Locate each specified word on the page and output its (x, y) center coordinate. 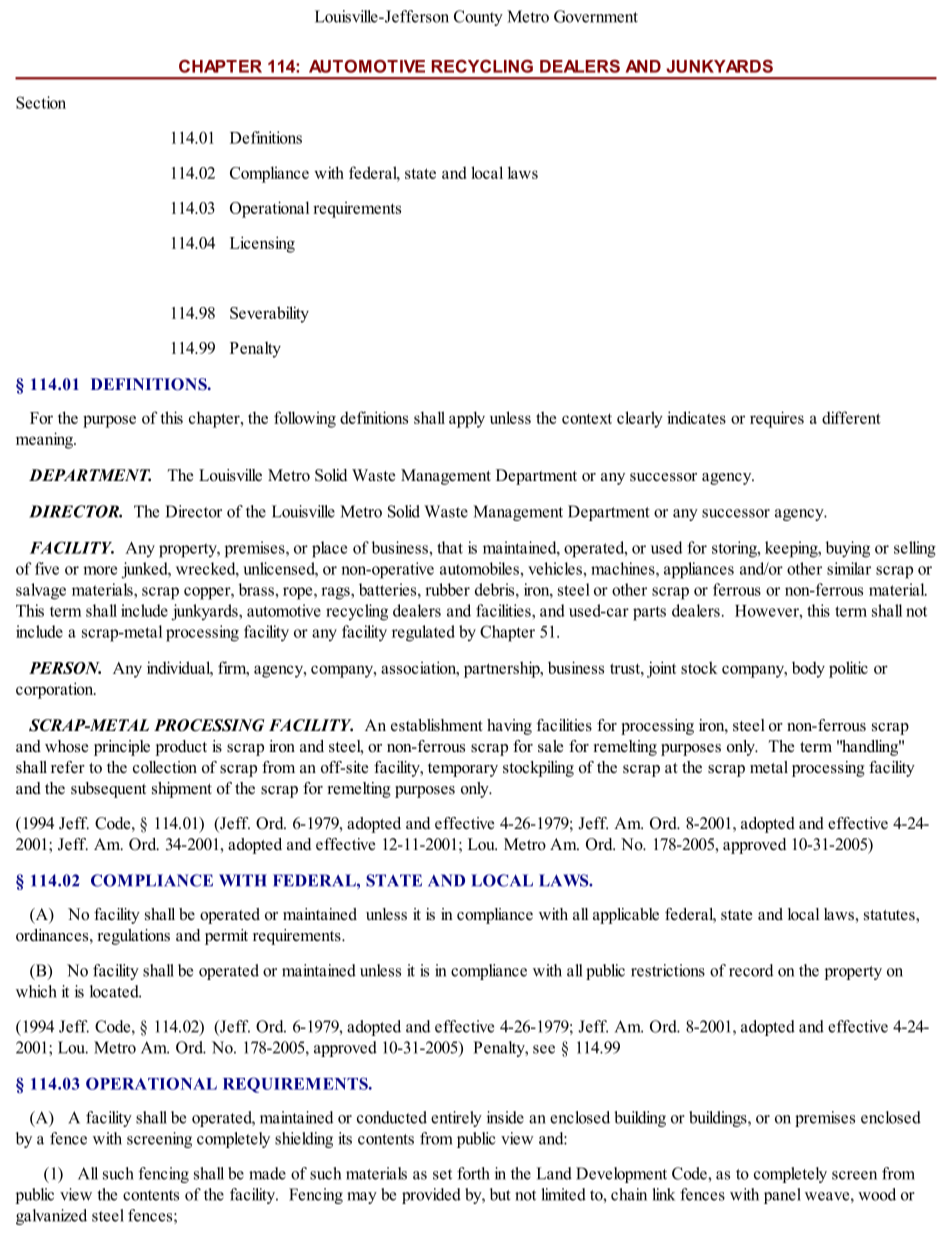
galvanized (51, 1217)
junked (145, 570)
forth (473, 1173)
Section (41, 102)
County (478, 18)
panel (782, 1196)
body (808, 669)
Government (596, 16)
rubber (447, 589)
